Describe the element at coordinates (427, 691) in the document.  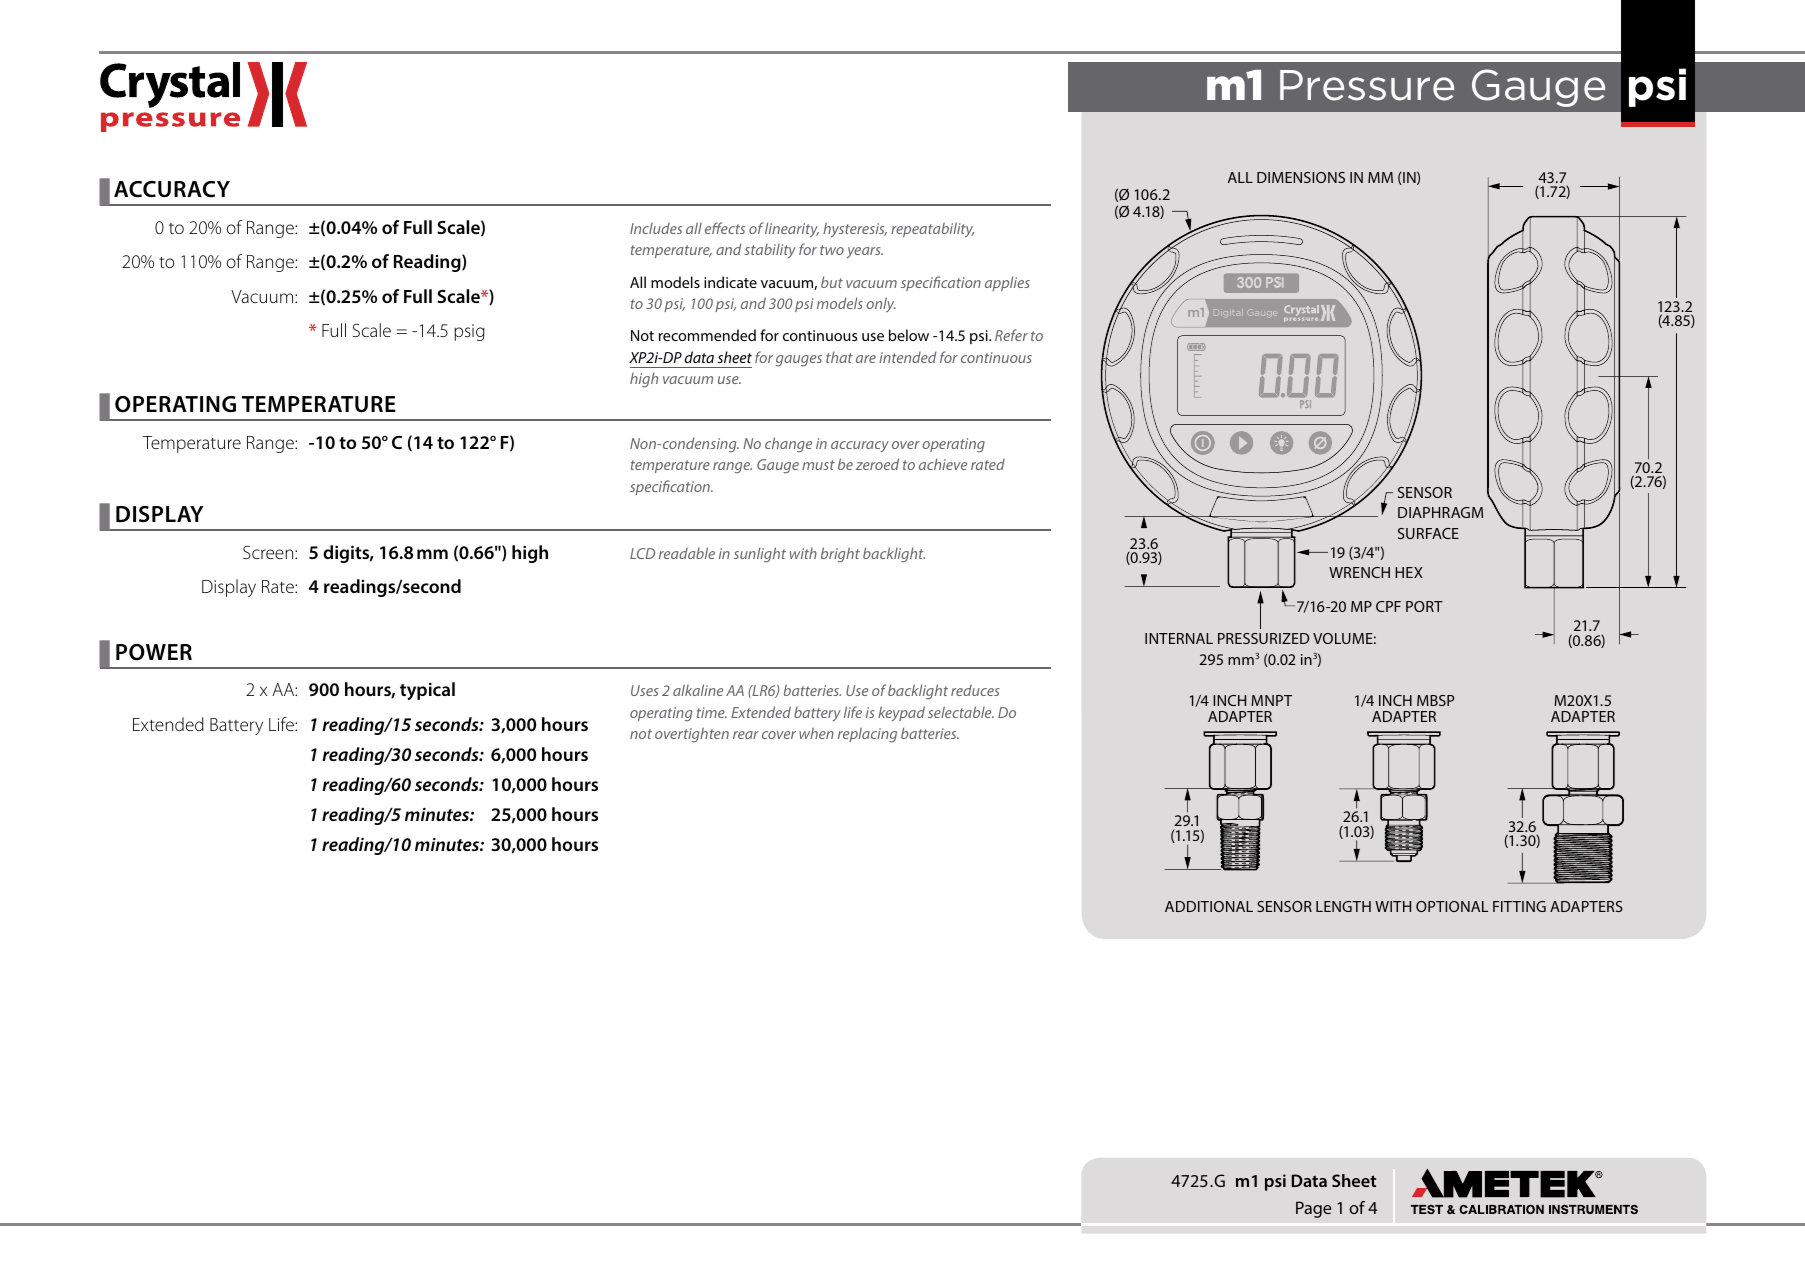
I see `typical` at that location.
